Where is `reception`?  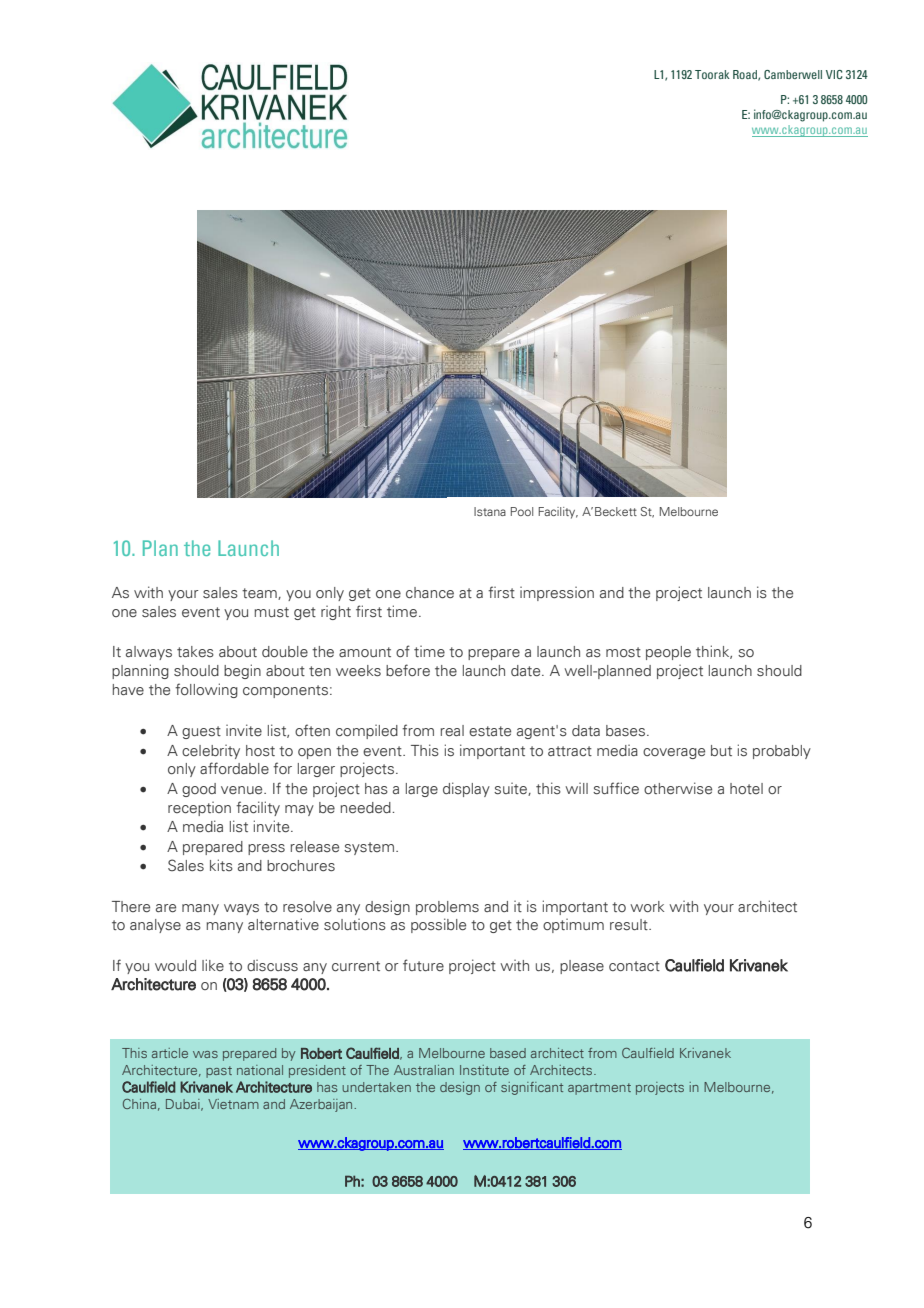
reception is located at coordinates (199, 809).
